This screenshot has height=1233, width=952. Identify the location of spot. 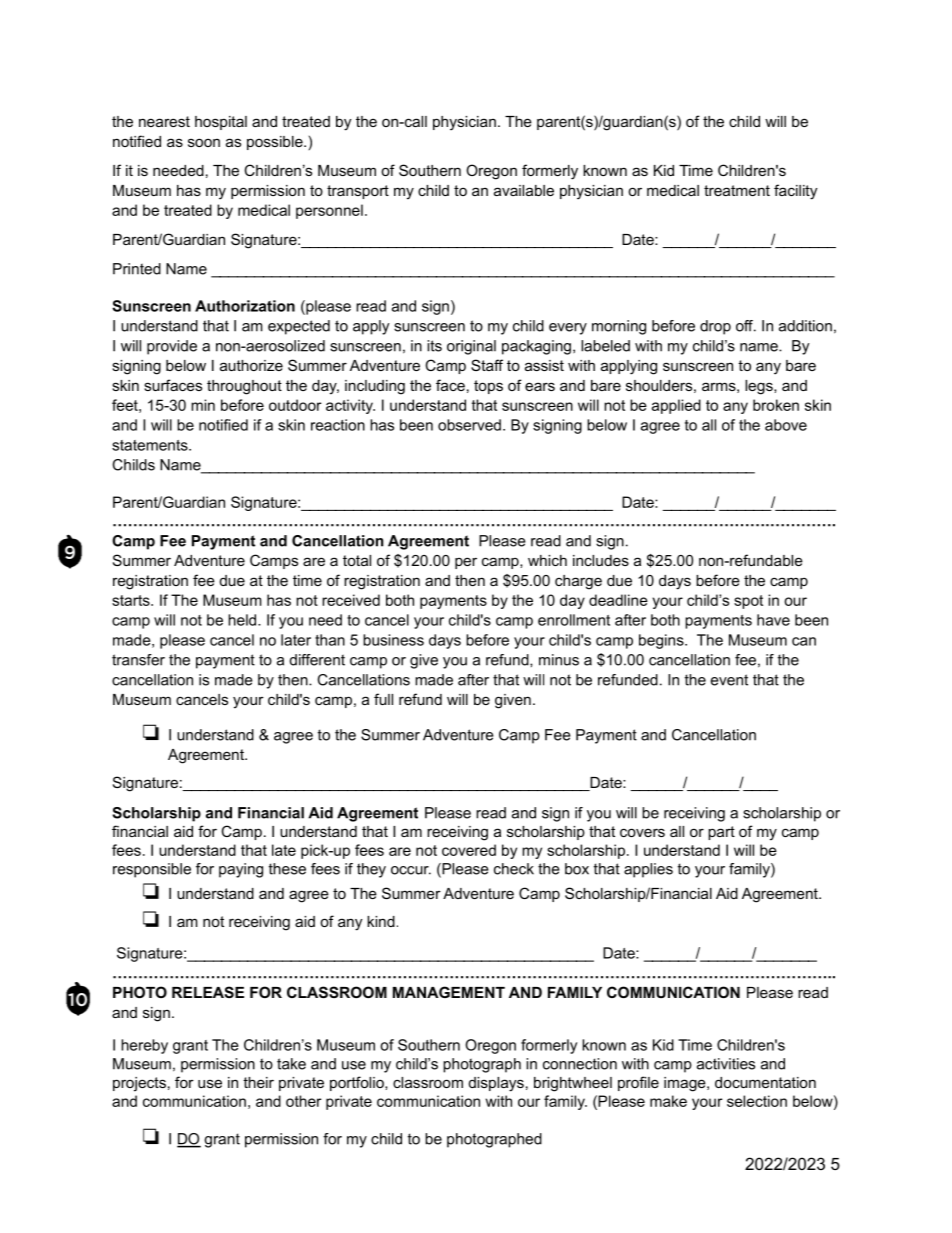
(748, 602).
